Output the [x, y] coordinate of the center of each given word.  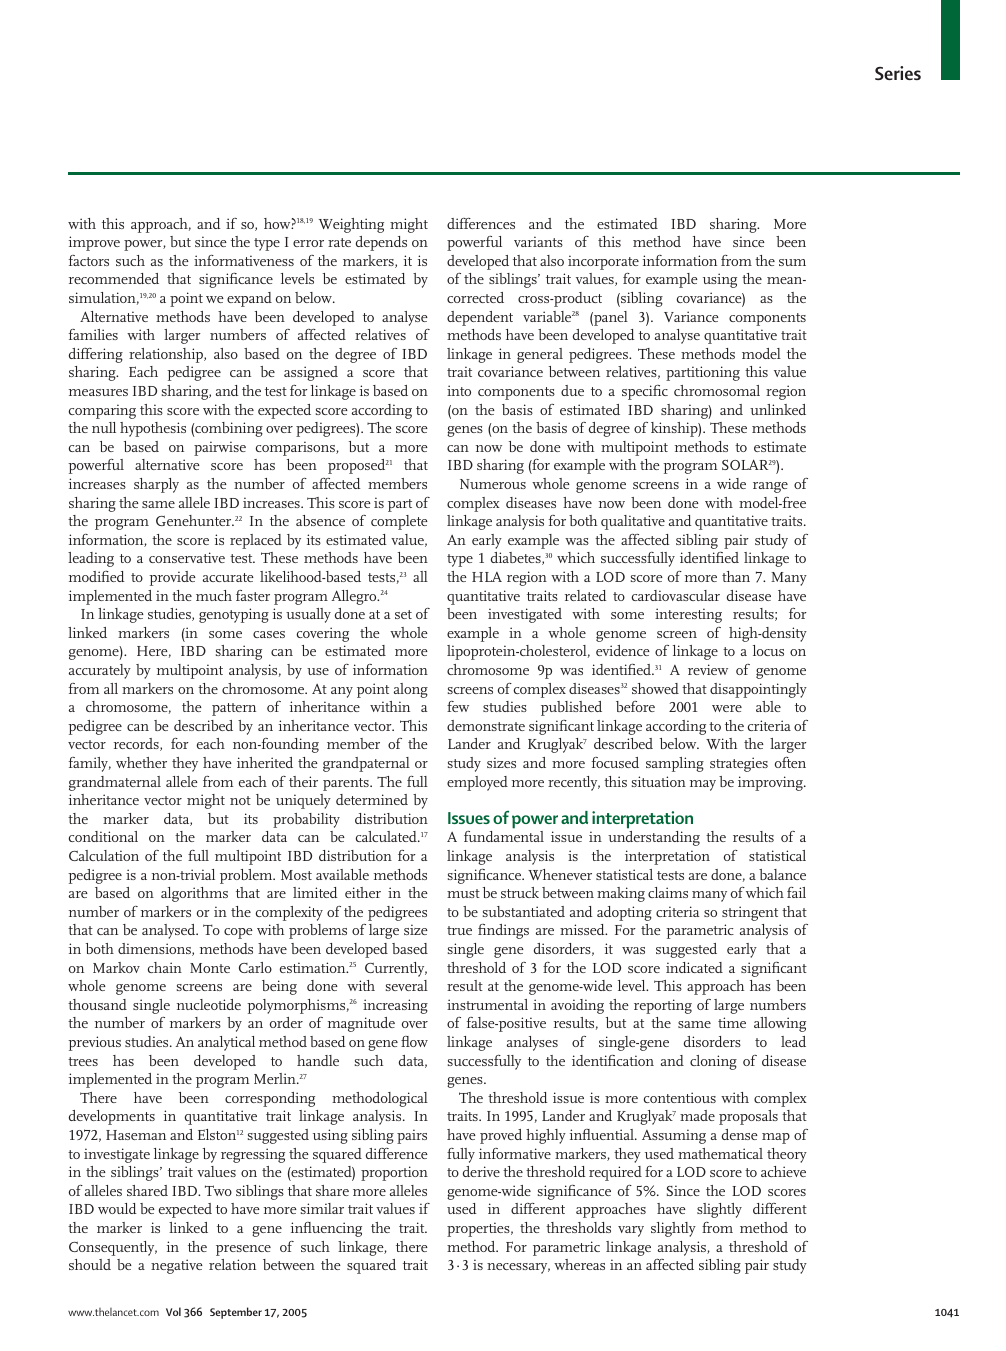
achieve [783, 1171]
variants [538, 241]
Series [898, 73]
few [458, 706]
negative [177, 1266]
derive [481, 1171]
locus [768, 650]
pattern [234, 709]
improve [94, 243]
